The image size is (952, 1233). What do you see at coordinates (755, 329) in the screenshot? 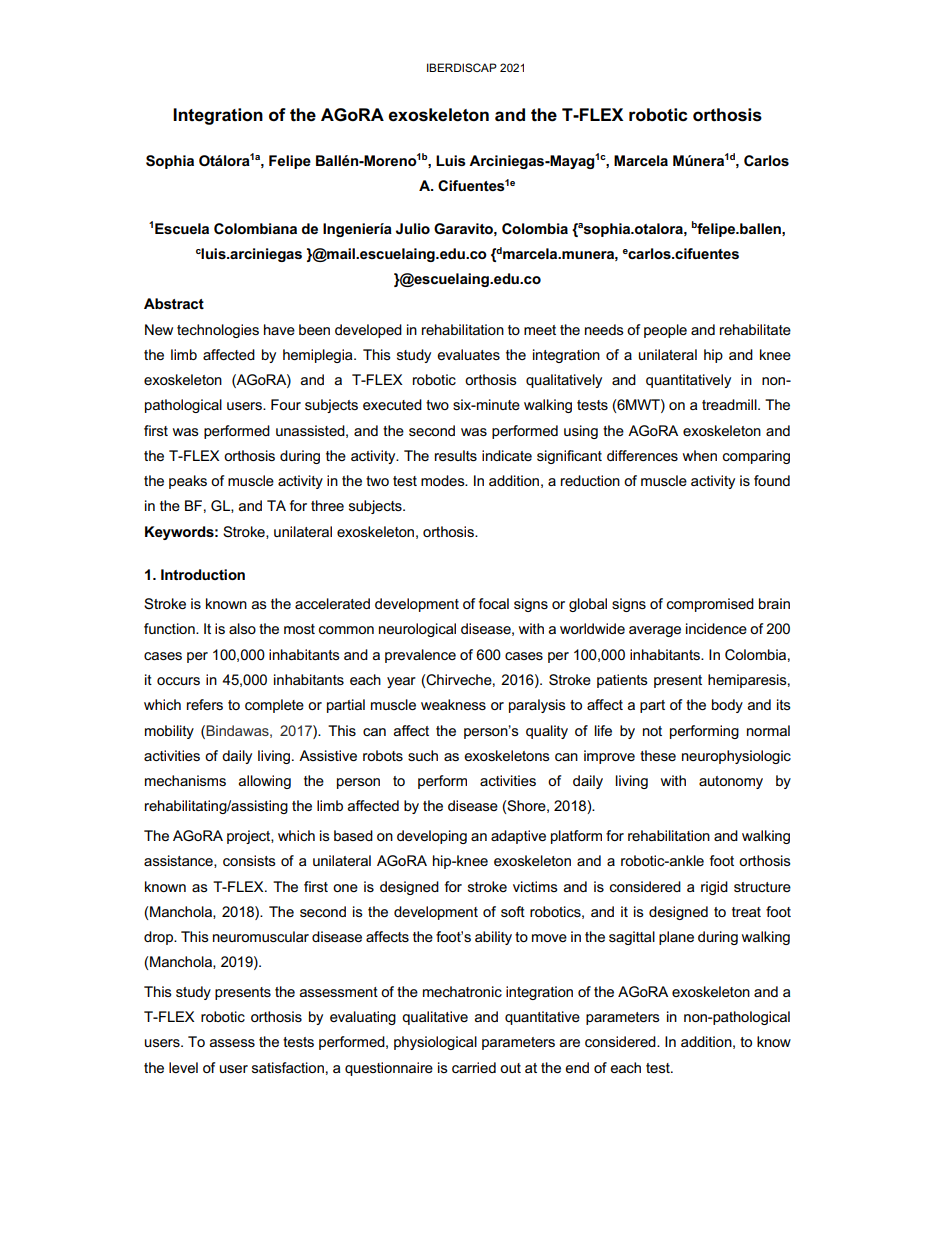
I see `rehabilitate` at bounding box center [755, 329].
